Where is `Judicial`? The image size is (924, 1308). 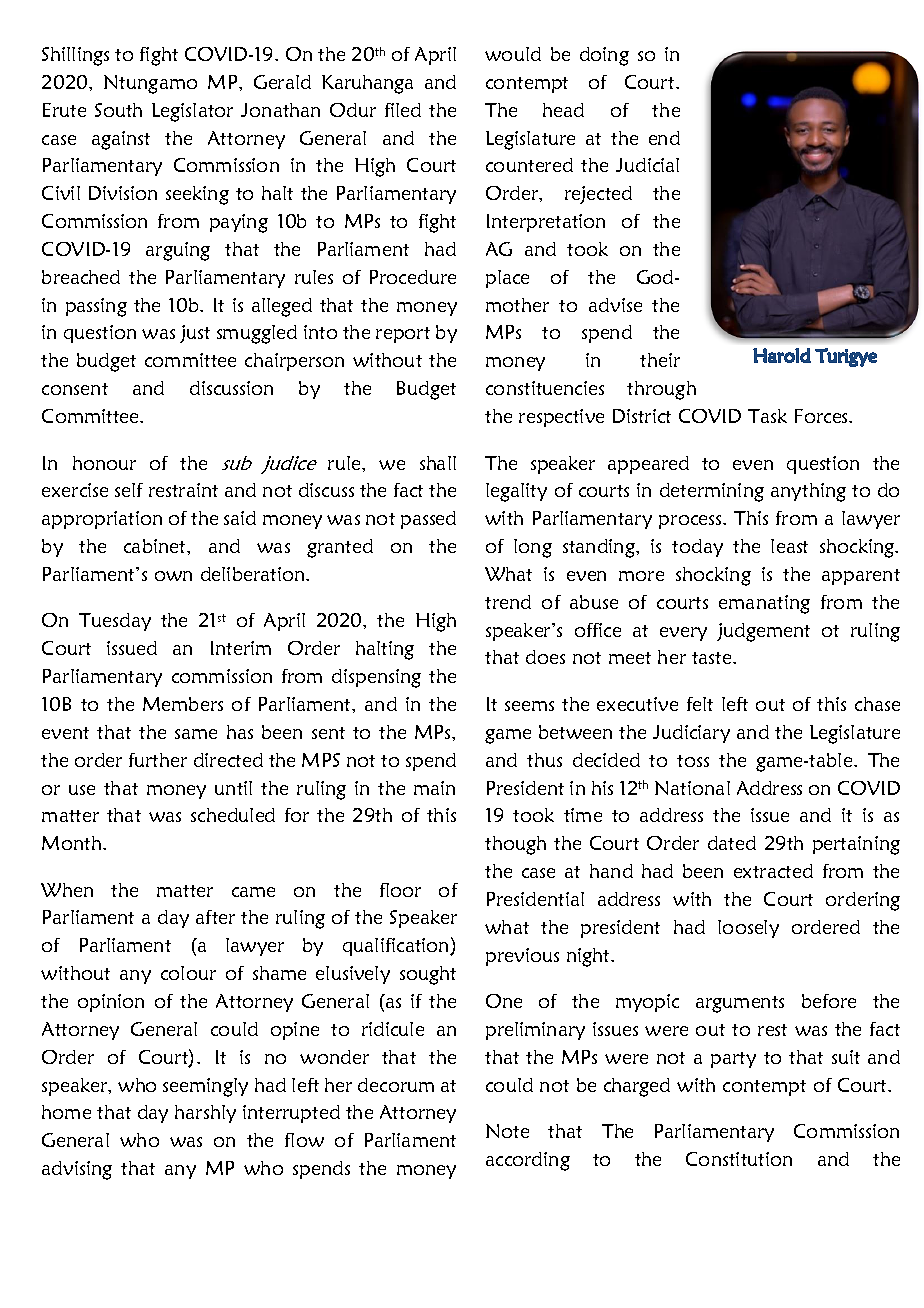
Judicial is located at coordinates (647, 165).
